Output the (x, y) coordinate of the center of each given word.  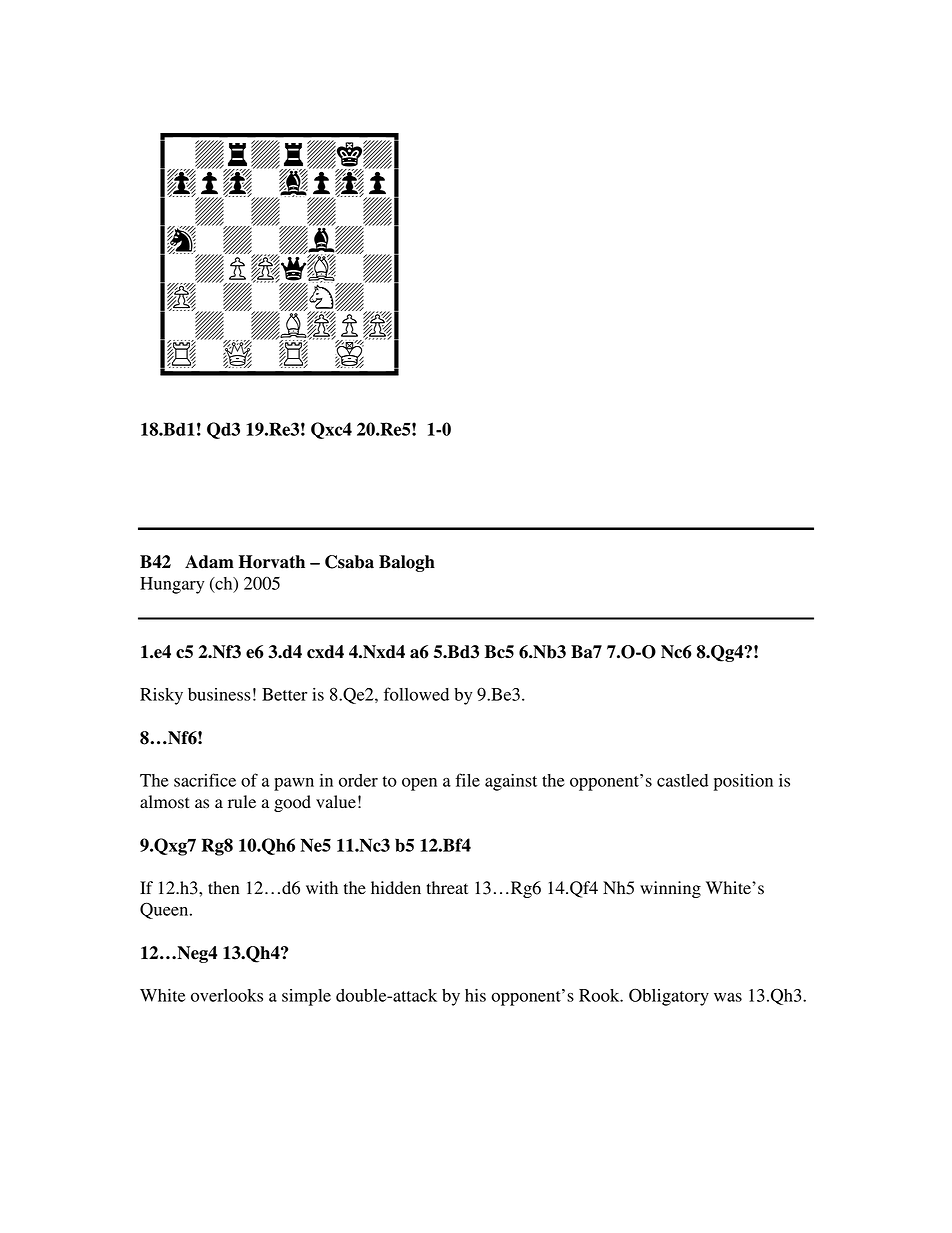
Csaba (349, 562)
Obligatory (669, 997)
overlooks (227, 995)
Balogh (407, 563)
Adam (209, 562)
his (475, 995)
